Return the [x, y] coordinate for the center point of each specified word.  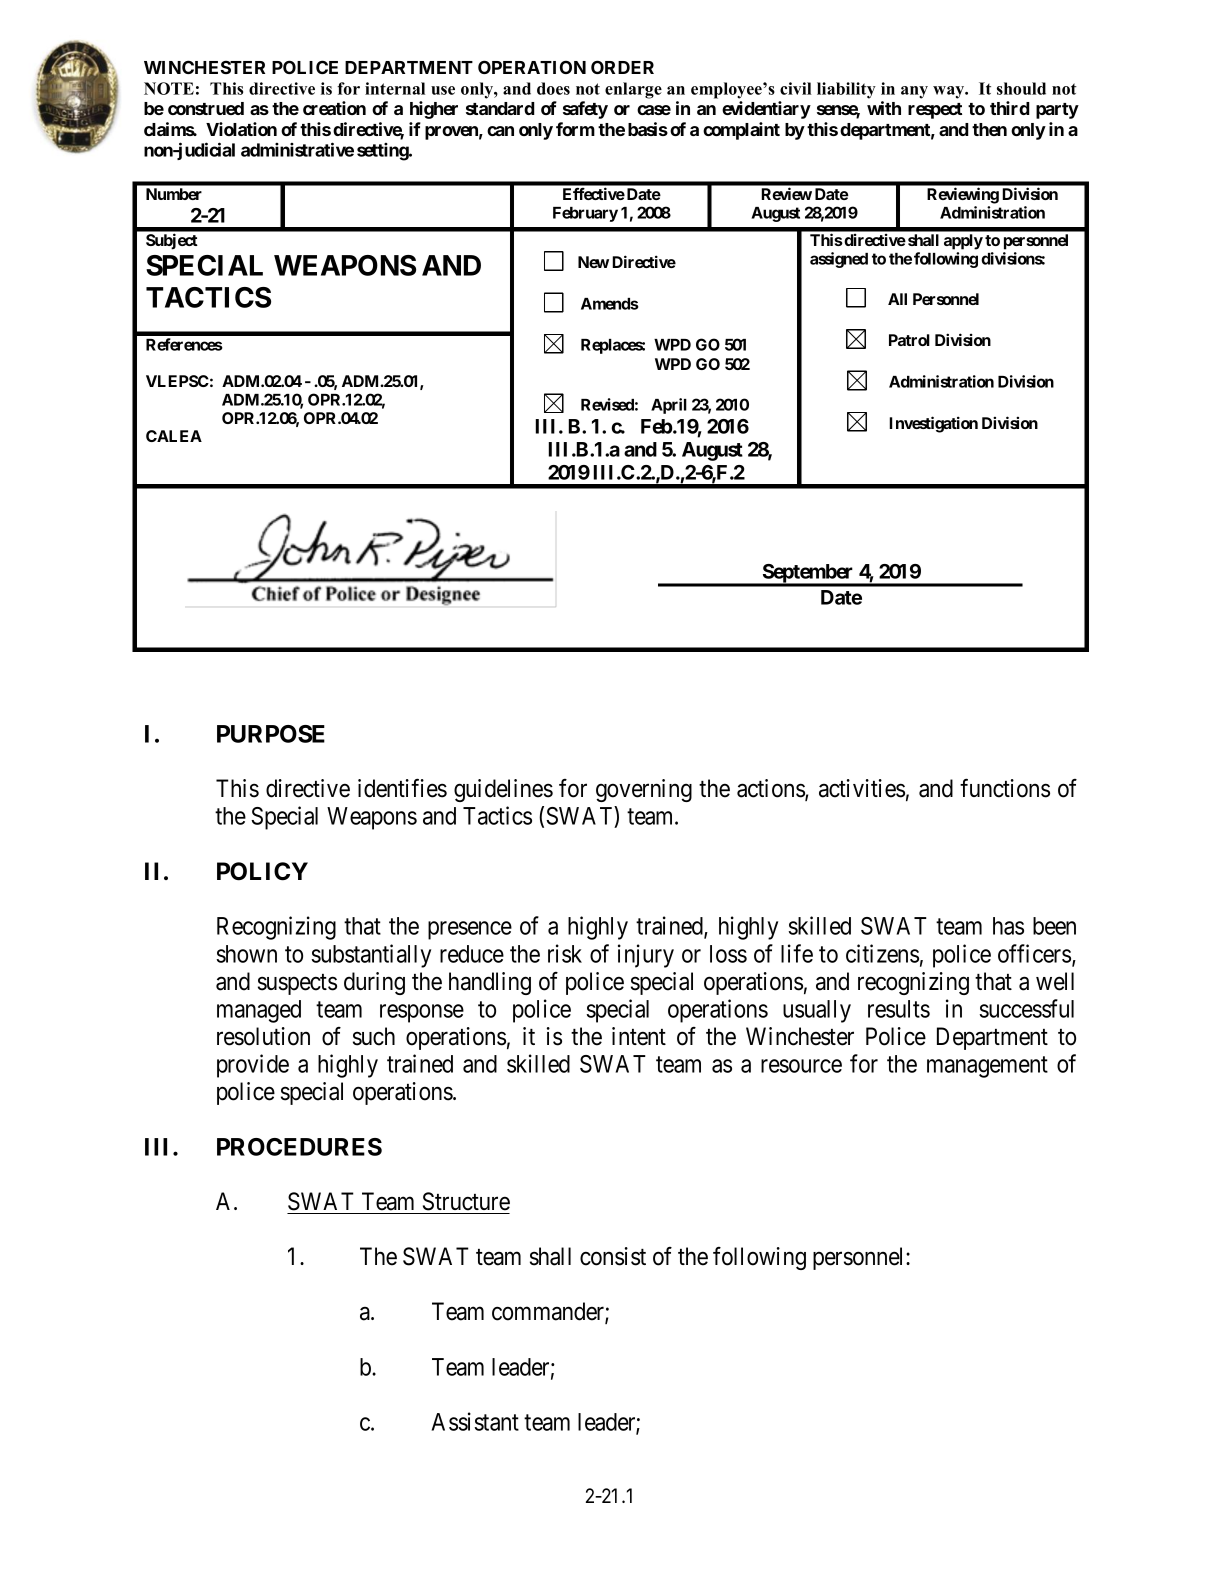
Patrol [909, 340]
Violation [241, 129]
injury [646, 956]
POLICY [262, 871]
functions [1005, 788]
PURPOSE [271, 734]
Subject [172, 241]
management [987, 1067]
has [1008, 926]
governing [644, 790]
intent [639, 1036]
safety [585, 110]
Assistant [475, 1421]
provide [253, 1066]
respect [935, 111]
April [669, 406]
